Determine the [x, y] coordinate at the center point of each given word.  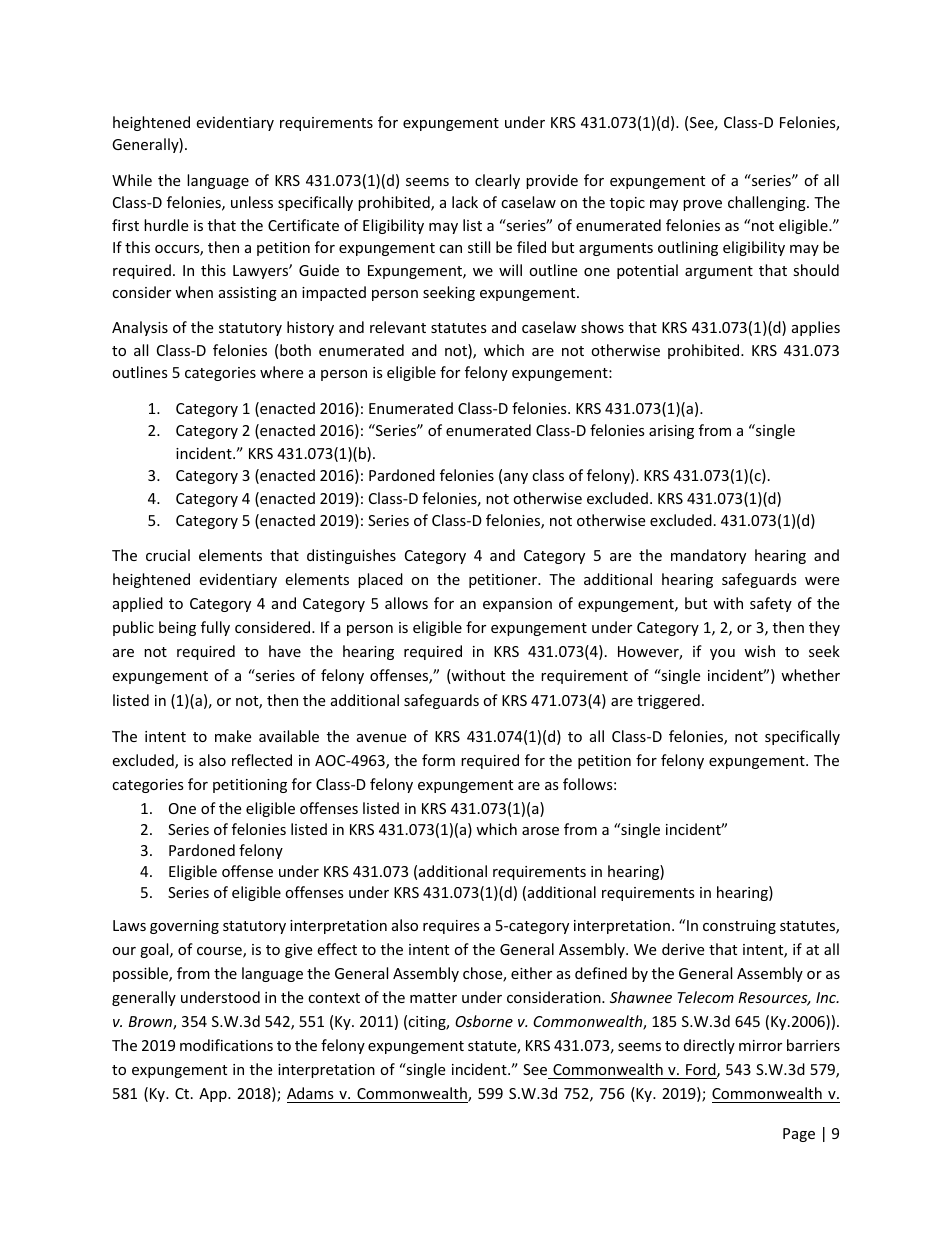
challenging [768, 203]
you [722, 654]
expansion [517, 605]
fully [215, 628]
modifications [226, 1045]
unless [252, 202]
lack [465, 202]
